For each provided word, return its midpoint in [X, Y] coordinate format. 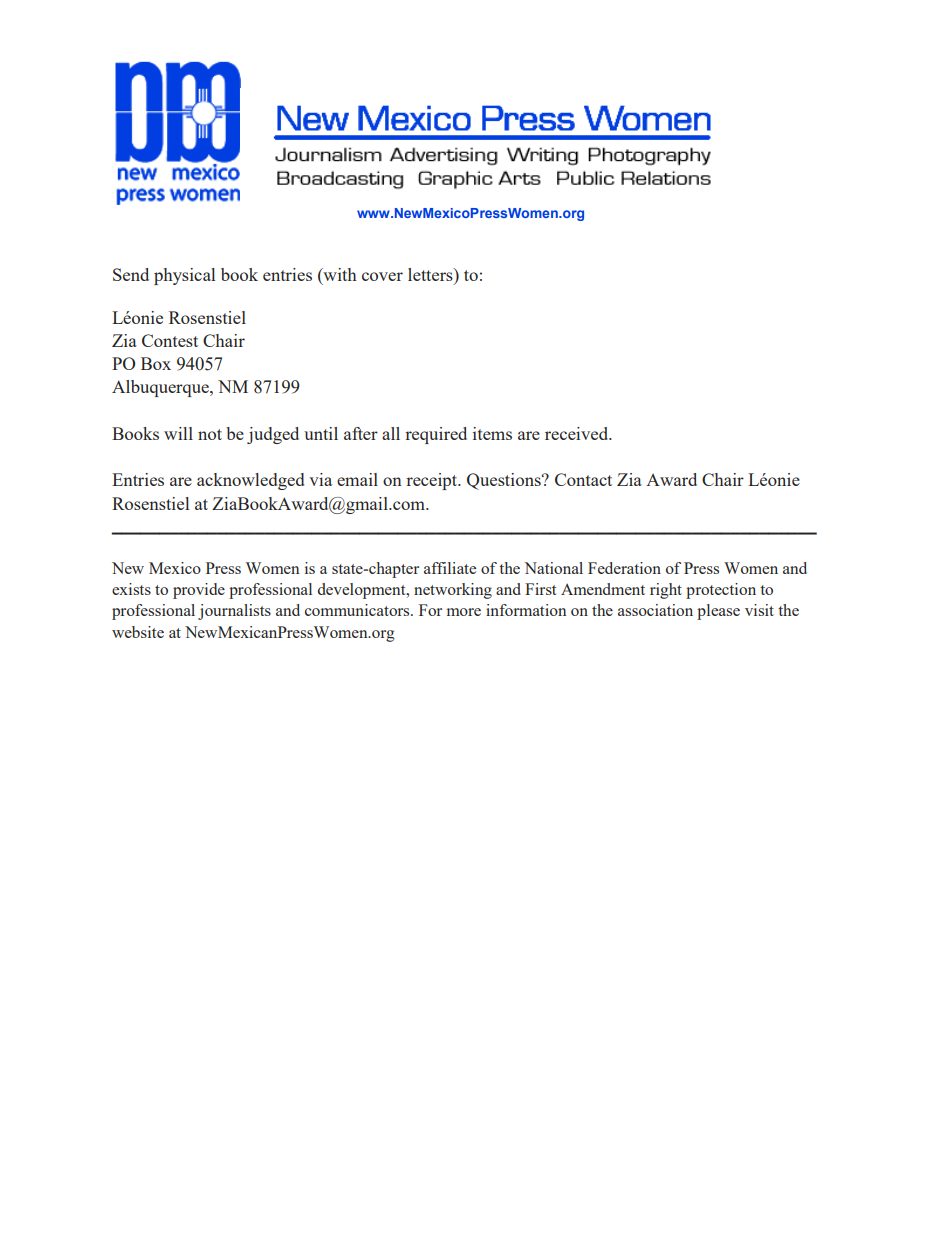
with [339, 276]
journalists [234, 612]
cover [382, 276]
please [718, 612]
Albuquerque [161, 388]
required [436, 435]
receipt [433, 481]
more [464, 612]
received [578, 433]
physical [184, 276]
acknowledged [250, 481]
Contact [583, 479]
